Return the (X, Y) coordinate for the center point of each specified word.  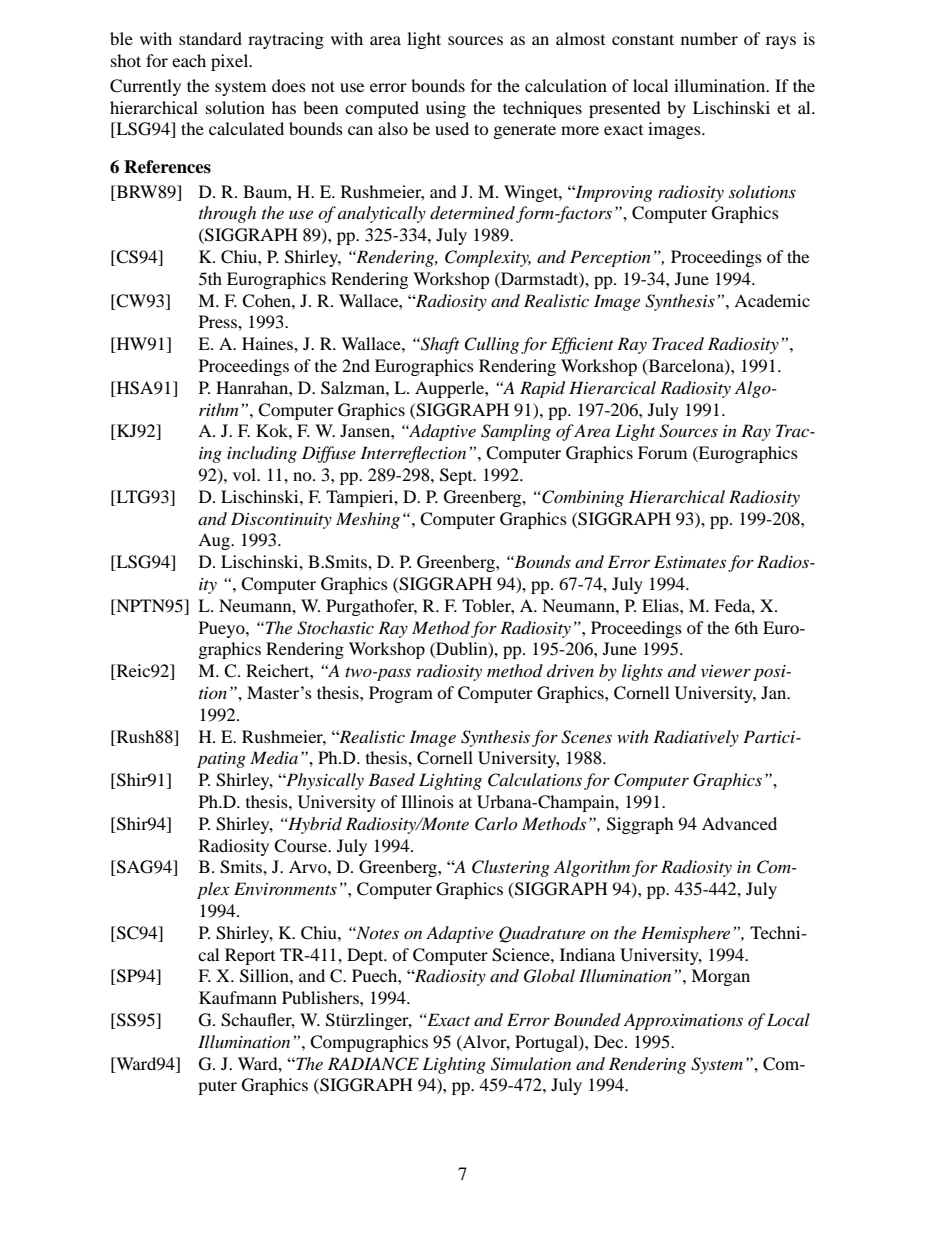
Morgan (720, 977)
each (189, 60)
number (709, 38)
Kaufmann (238, 997)
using (446, 109)
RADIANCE (373, 1064)
